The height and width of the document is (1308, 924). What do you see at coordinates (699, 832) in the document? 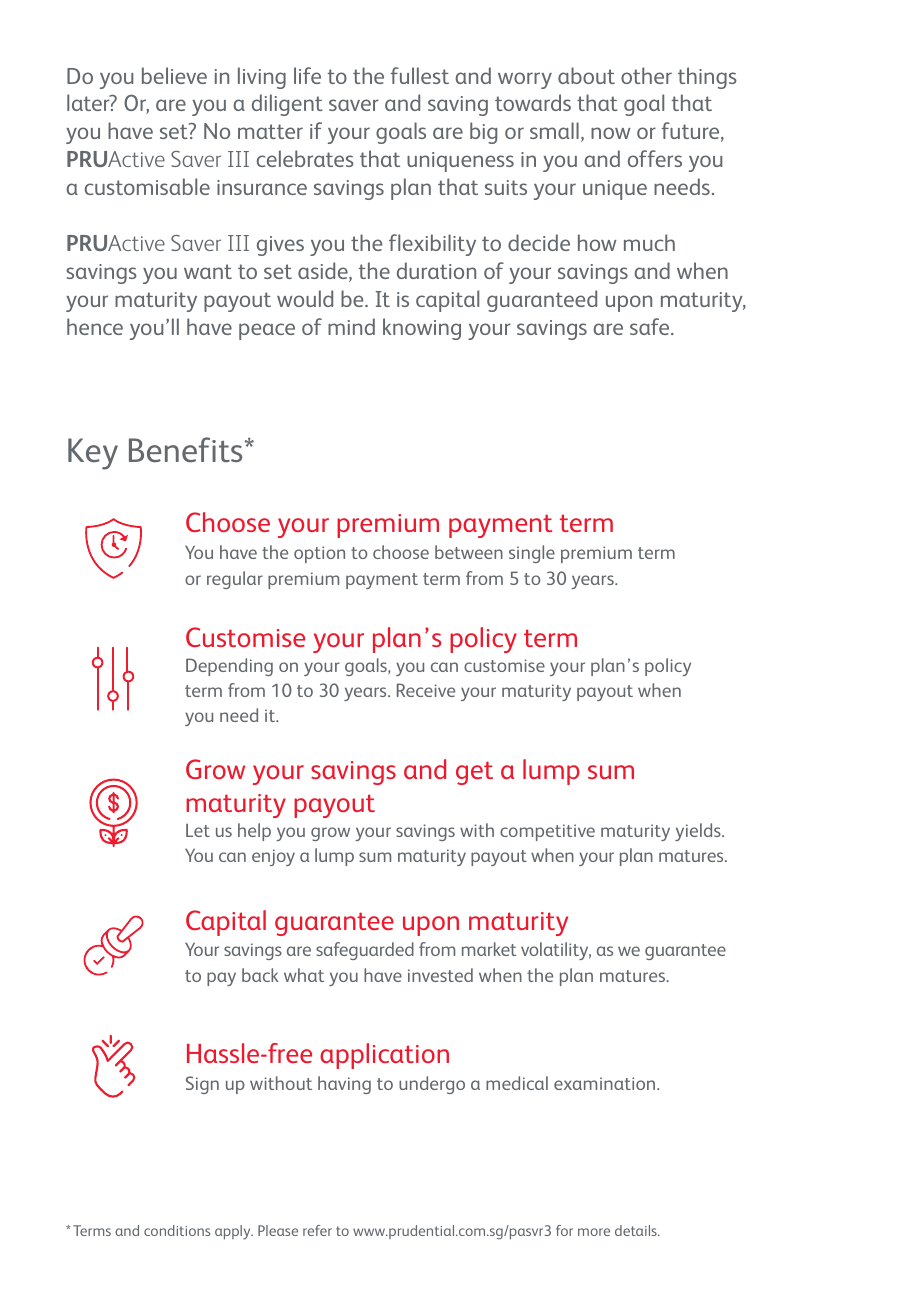
I see `yields` at bounding box center [699, 832].
